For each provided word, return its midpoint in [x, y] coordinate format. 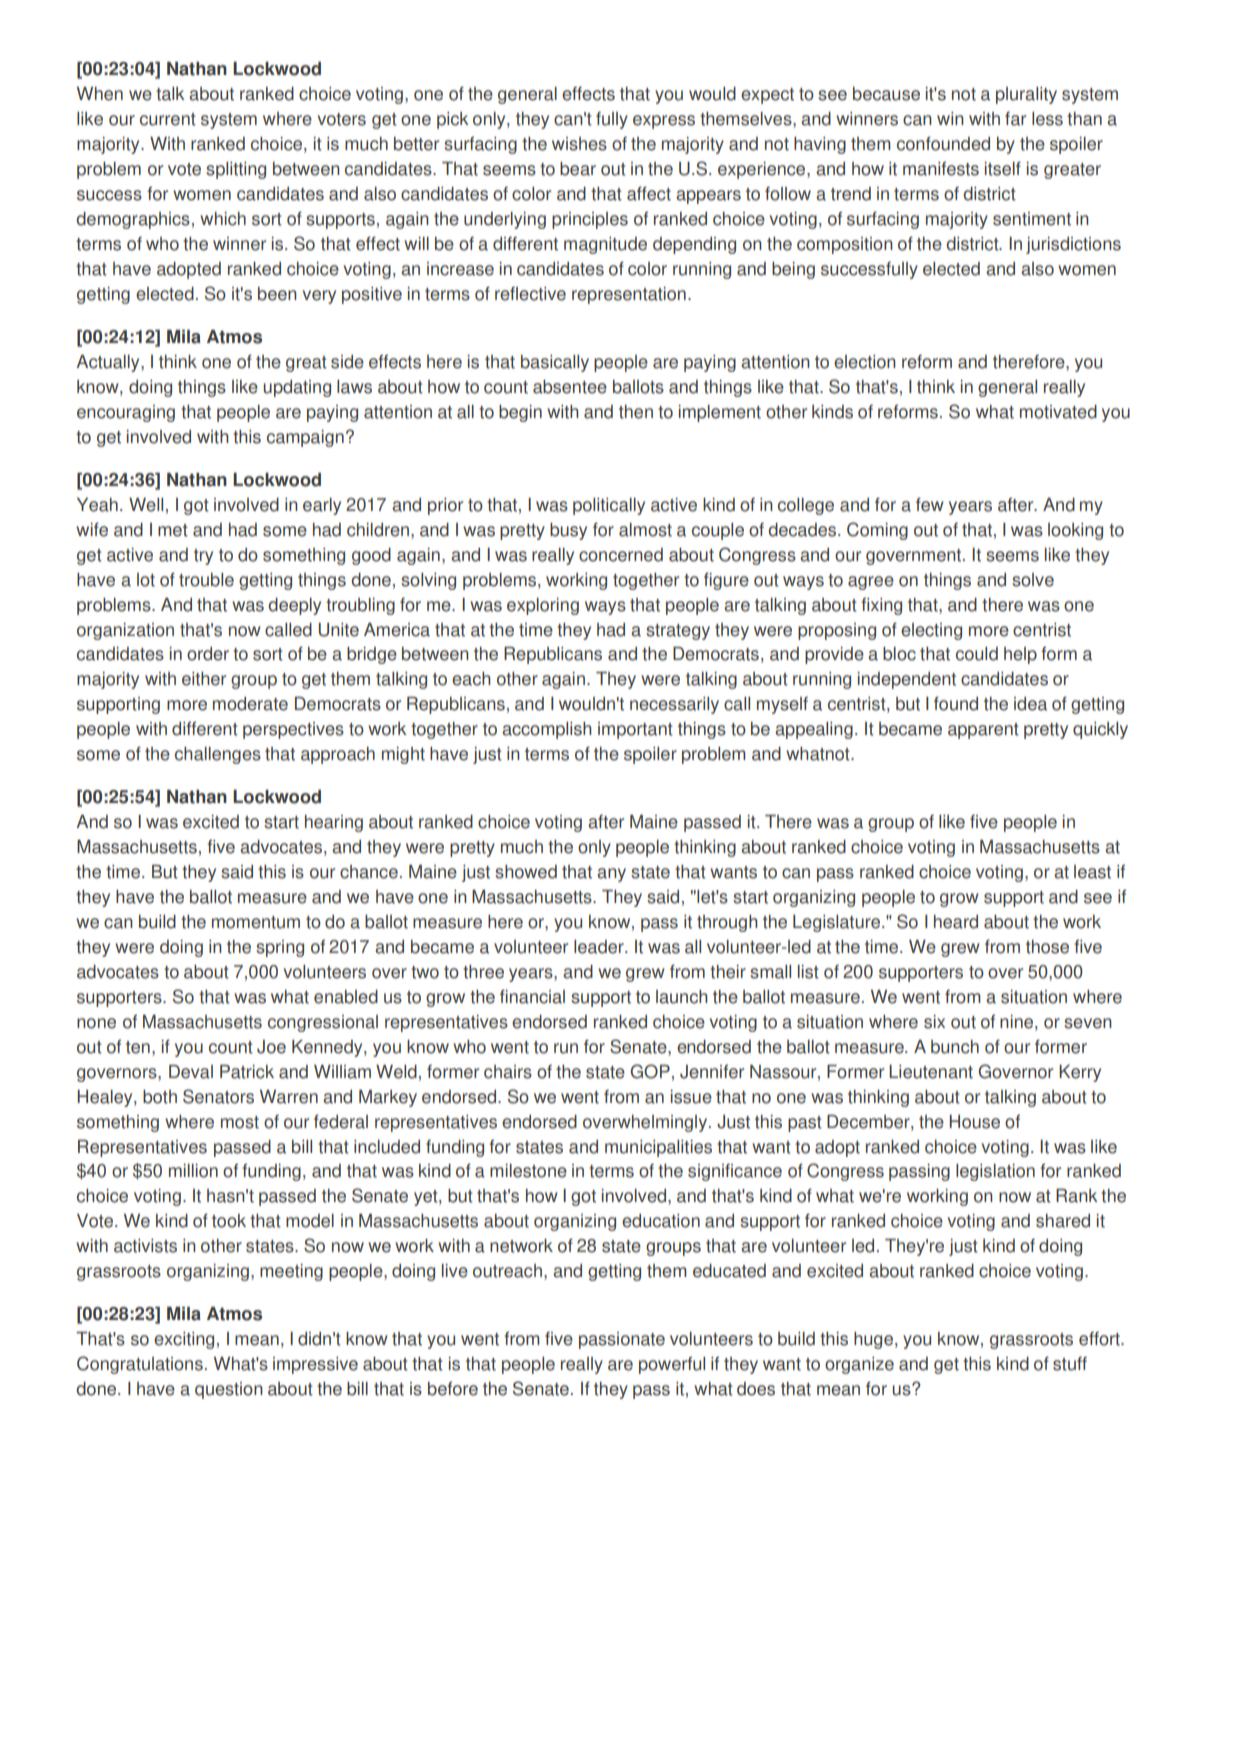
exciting [184, 1340]
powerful [672, 1365]
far [1015, 118]
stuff [1070, 1363]
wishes [579, 144]
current [168, 119]
